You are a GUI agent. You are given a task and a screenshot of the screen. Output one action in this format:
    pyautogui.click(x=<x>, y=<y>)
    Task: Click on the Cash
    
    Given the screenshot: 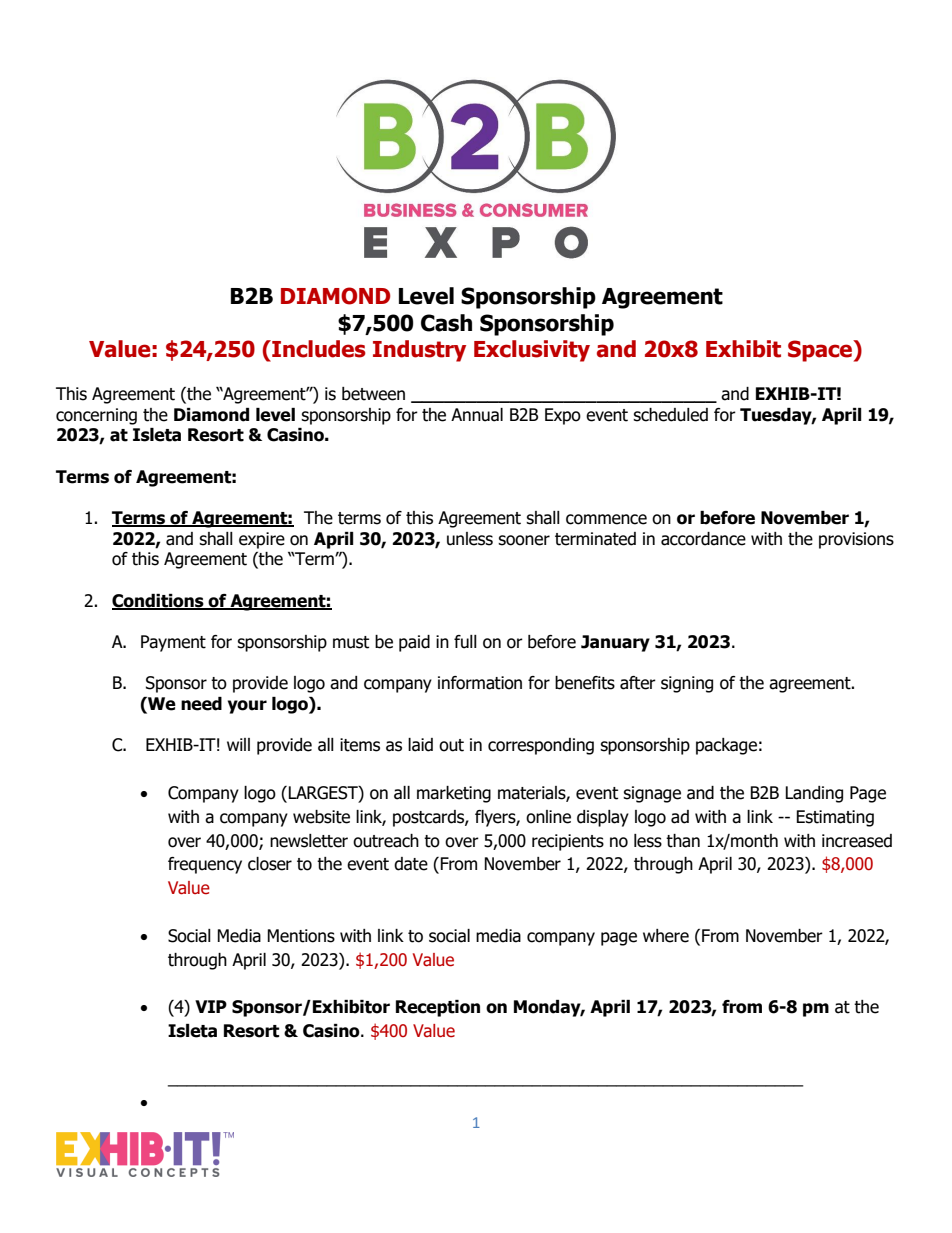 What is the action you would take?
    pyautogui.click(x=446, y=323)
